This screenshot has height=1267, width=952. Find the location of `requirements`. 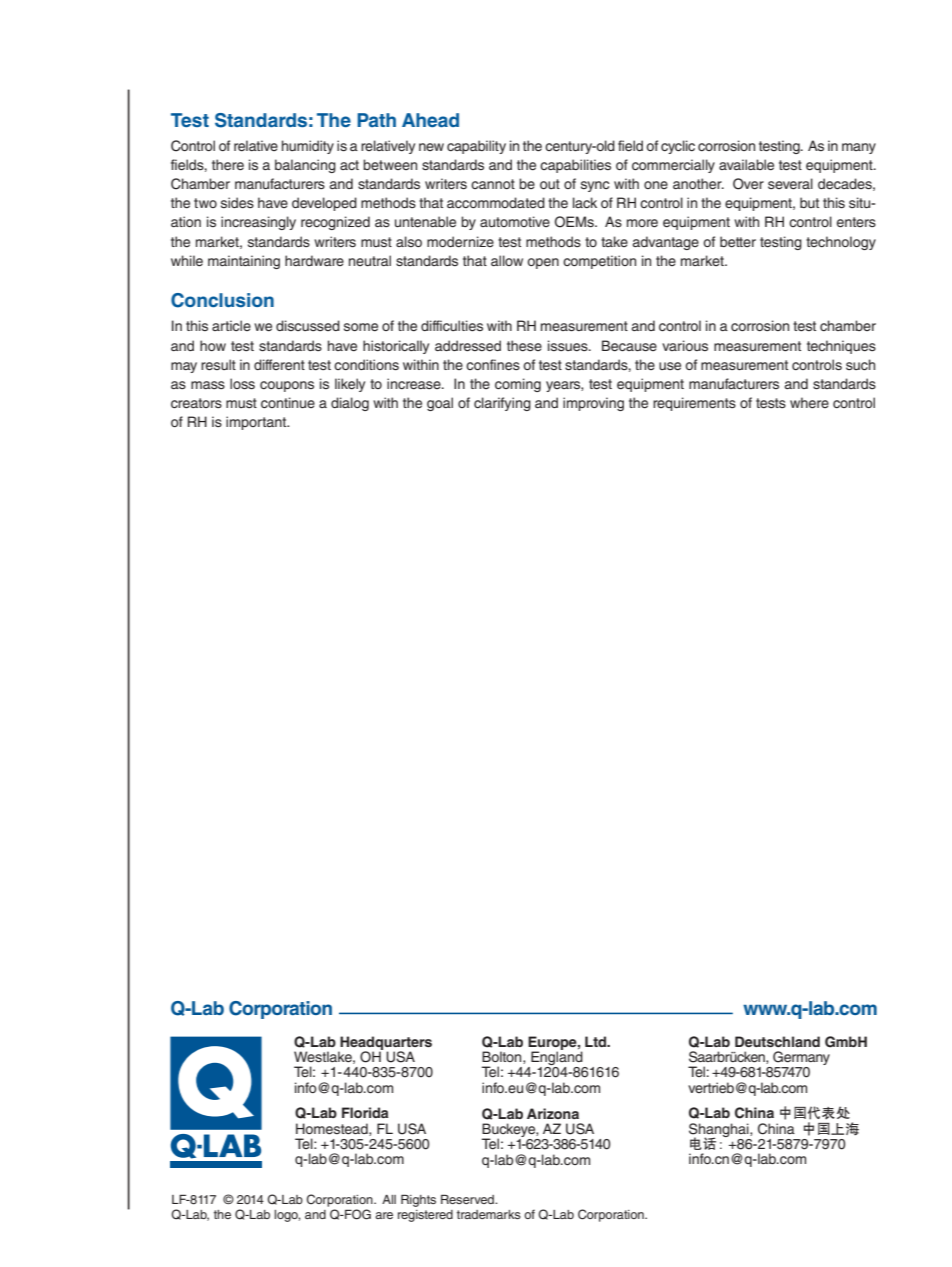

requirements is located at coordinates (694, 404).
